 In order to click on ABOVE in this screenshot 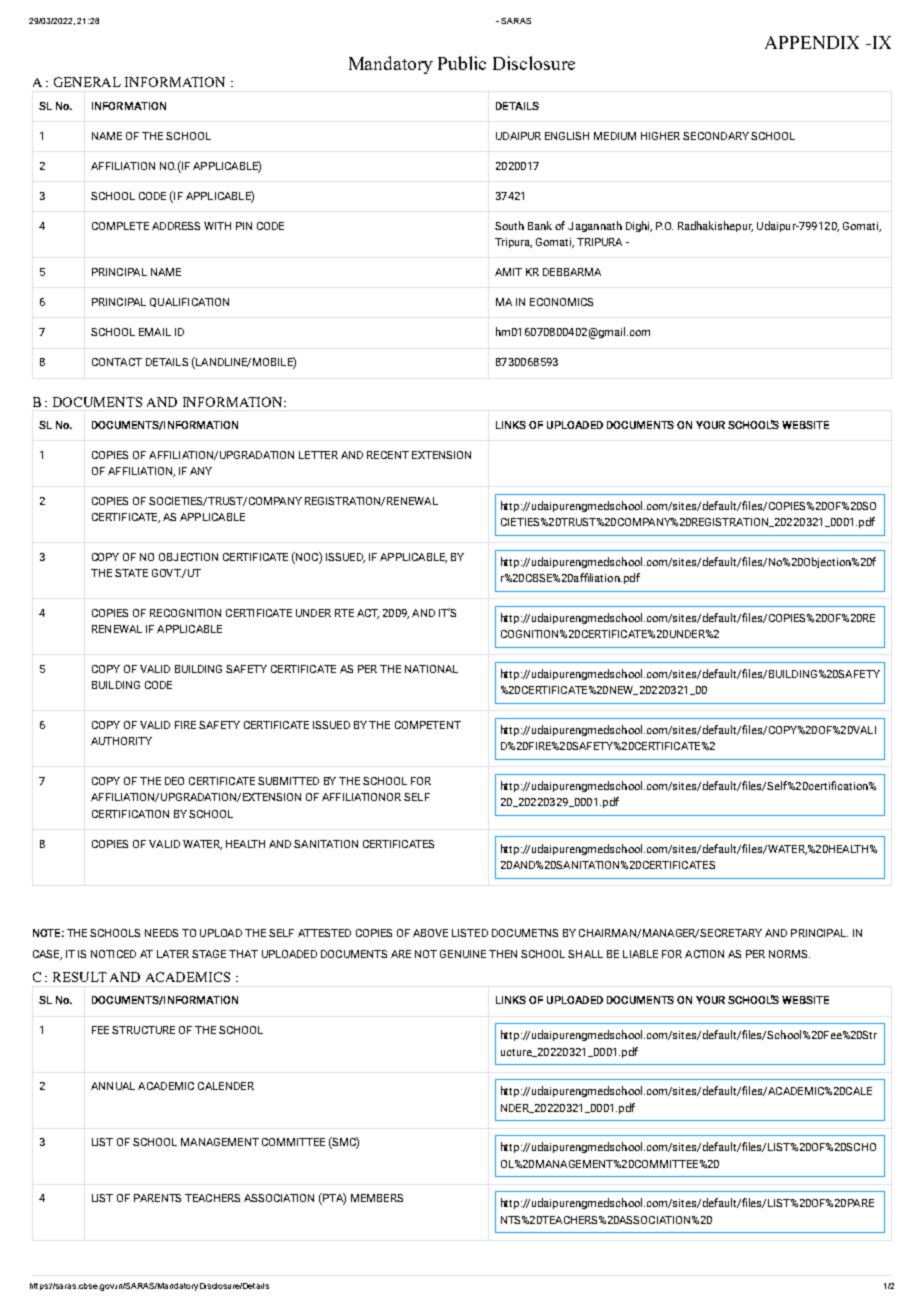, I will do `click(430, 933)`.
